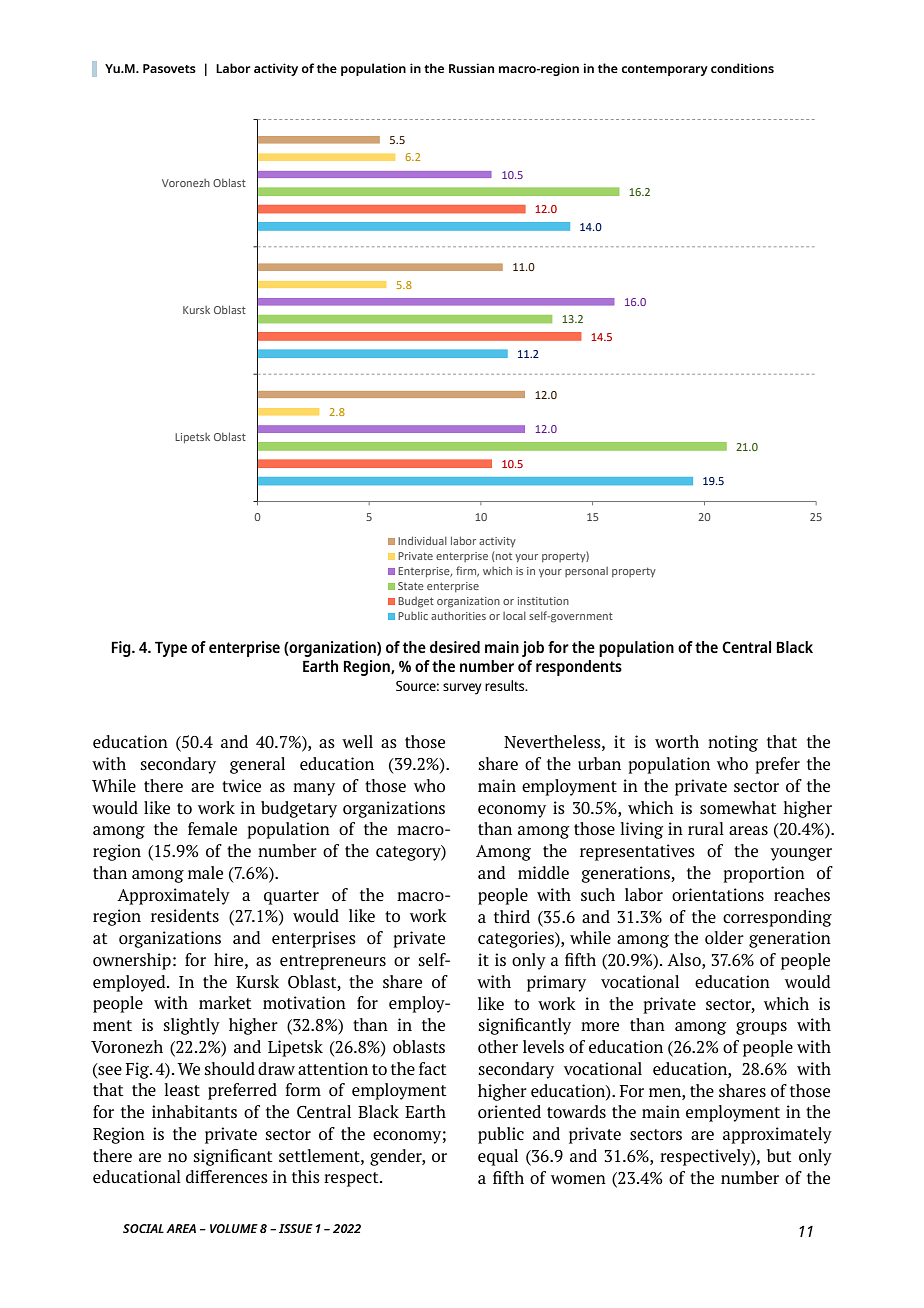 The height and width of the screenshot is (1308, 924). Describe the element at coordinates (742, 68) in the screenshot. I see `conditions` at that location.
